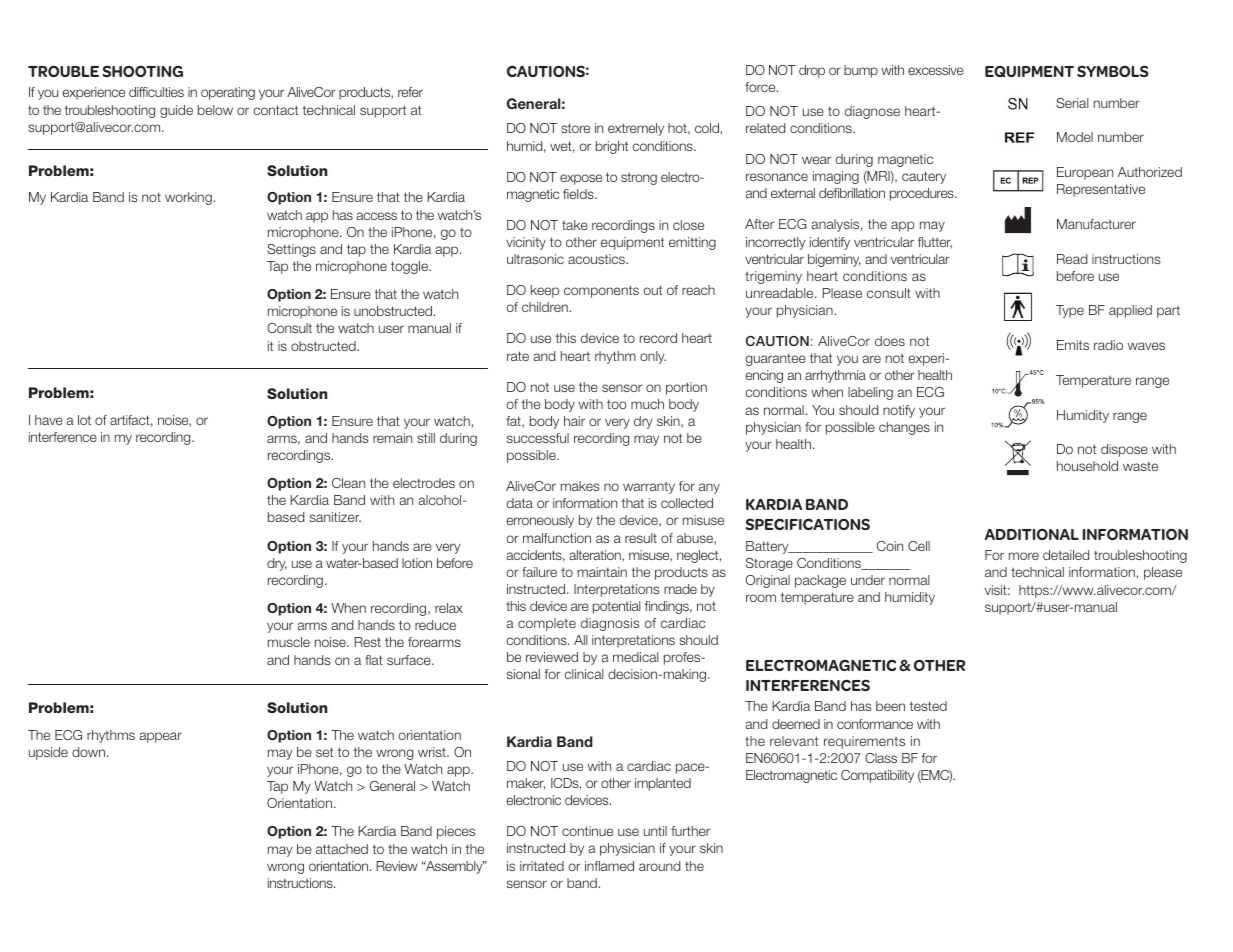 The width and height of the screenshot is (1233, 952). Describe the element at coordinates (348, 483) in the screenshot. I see `Clean` at that location.
